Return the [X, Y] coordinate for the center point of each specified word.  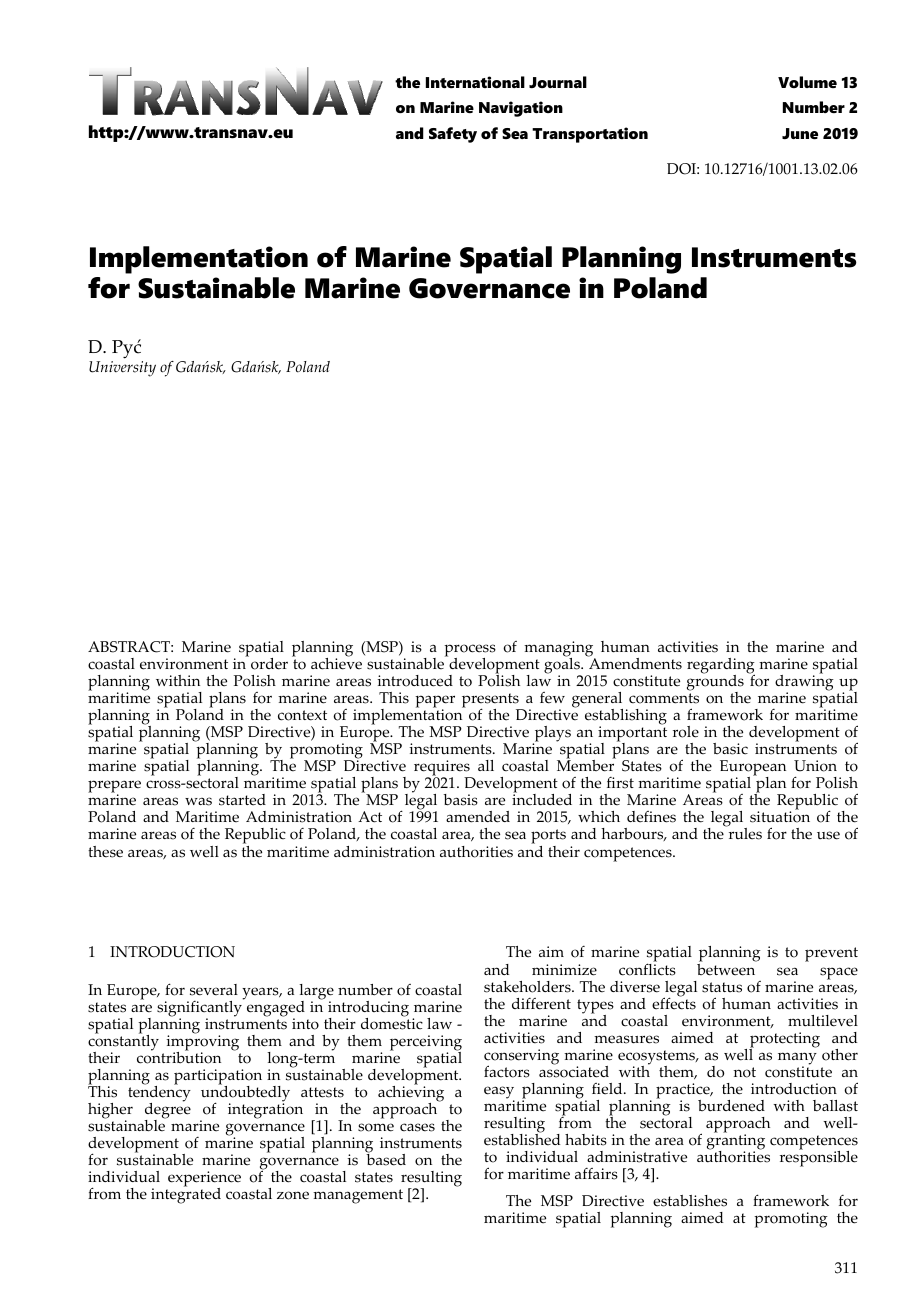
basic [730, 749]
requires [443, 769]
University [122, 369]
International [475, 82]
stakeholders [528, 987]
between [727, 968]
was [198, 801]
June [800, 133]
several [214, 990]
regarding [721, 667]
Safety [453, 135]
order [269, 664]
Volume [807, 82]
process [470, 651]
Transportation [590, 135]
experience [203, 1180]
